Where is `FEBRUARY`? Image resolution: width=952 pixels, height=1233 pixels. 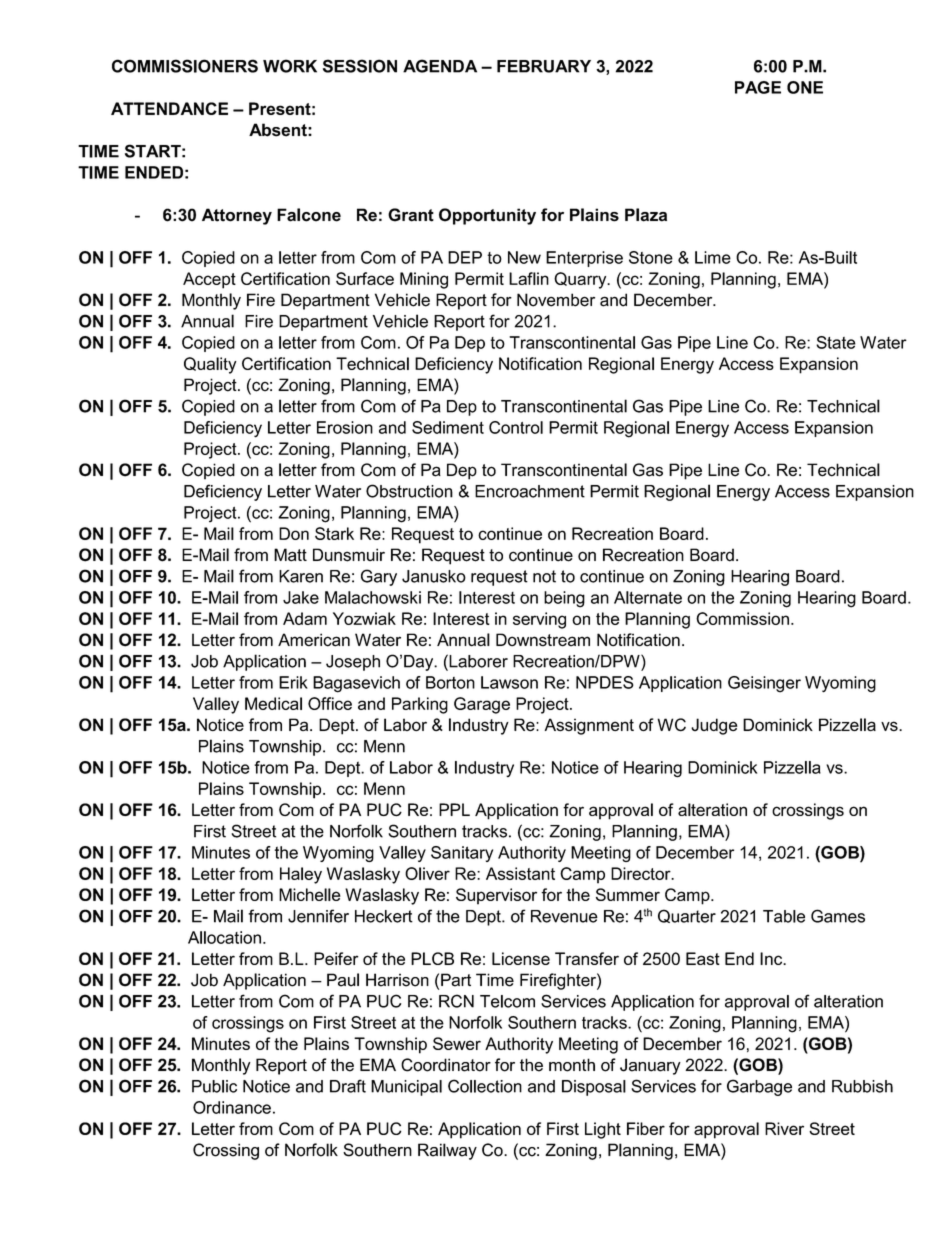
FEBRUARY is located at coordinates (544, 66).
